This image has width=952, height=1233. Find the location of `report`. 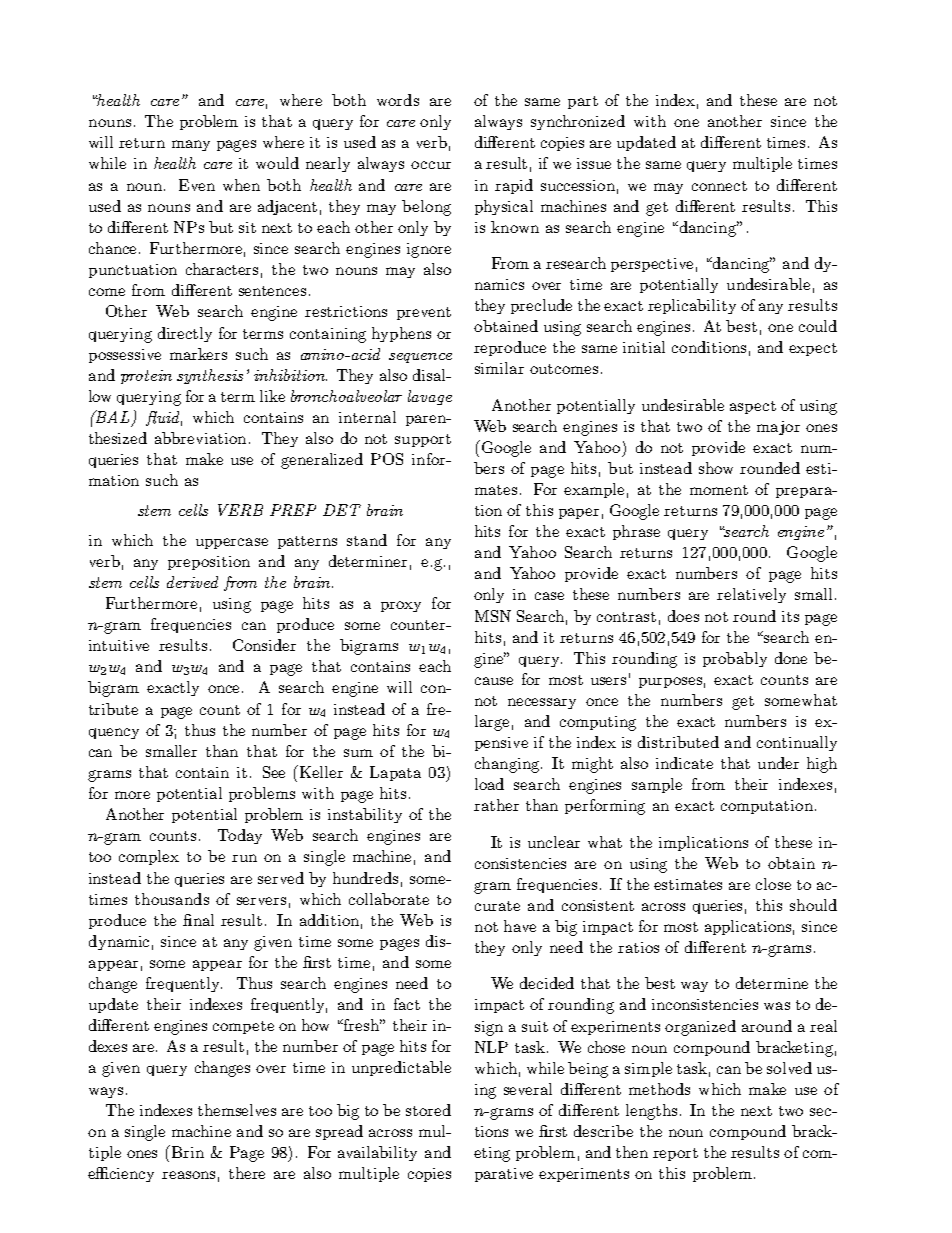

report is located at coordinates (675, 1154).
